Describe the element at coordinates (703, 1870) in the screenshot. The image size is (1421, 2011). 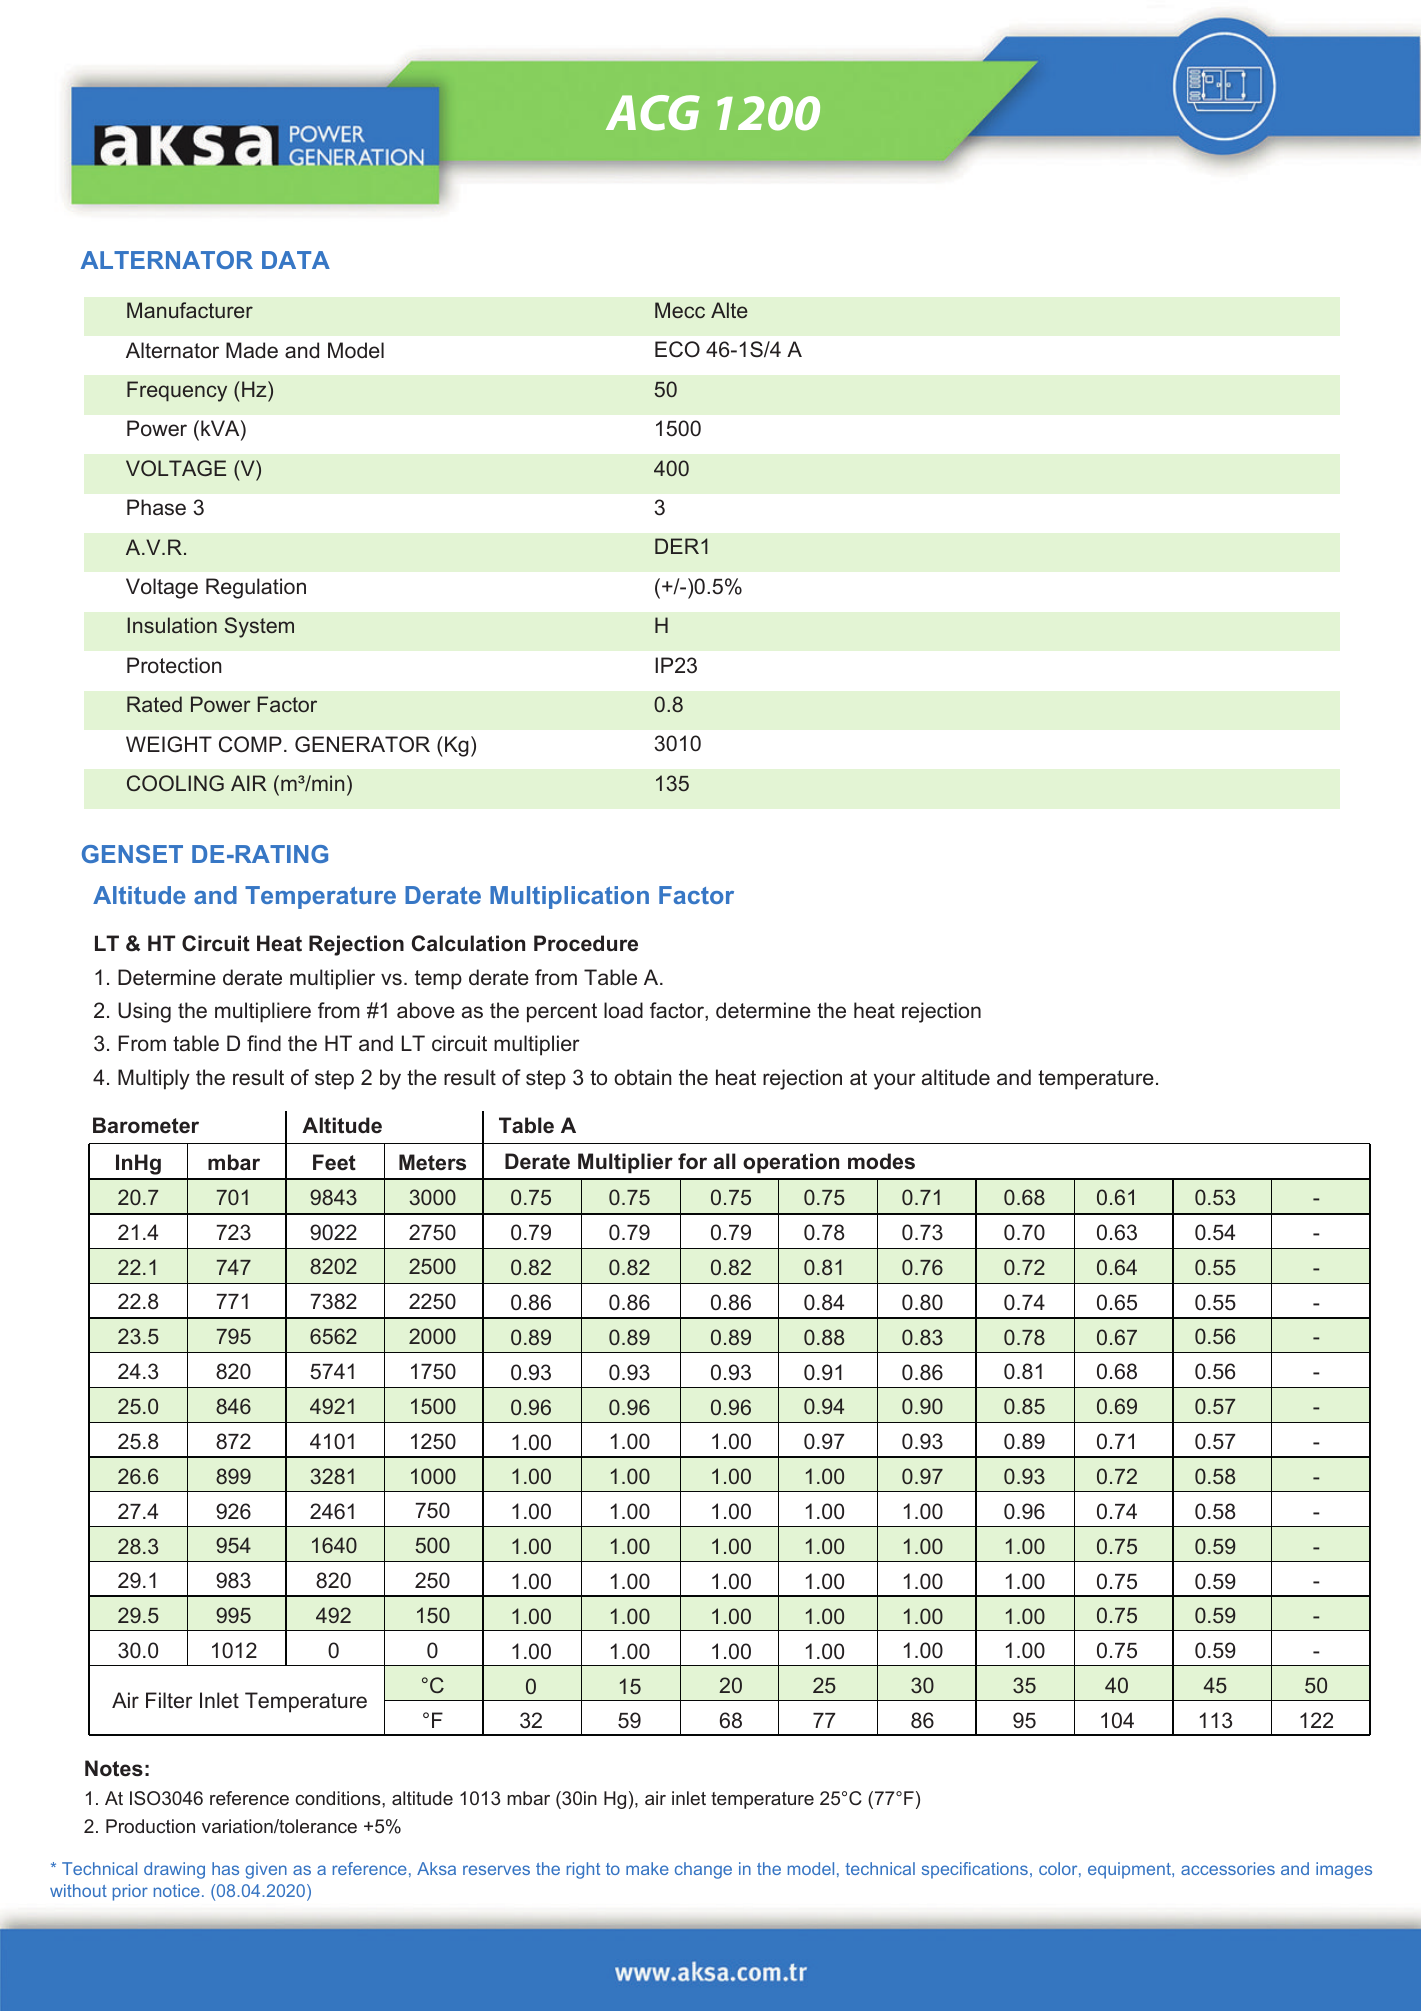
I see `change` at that location.
